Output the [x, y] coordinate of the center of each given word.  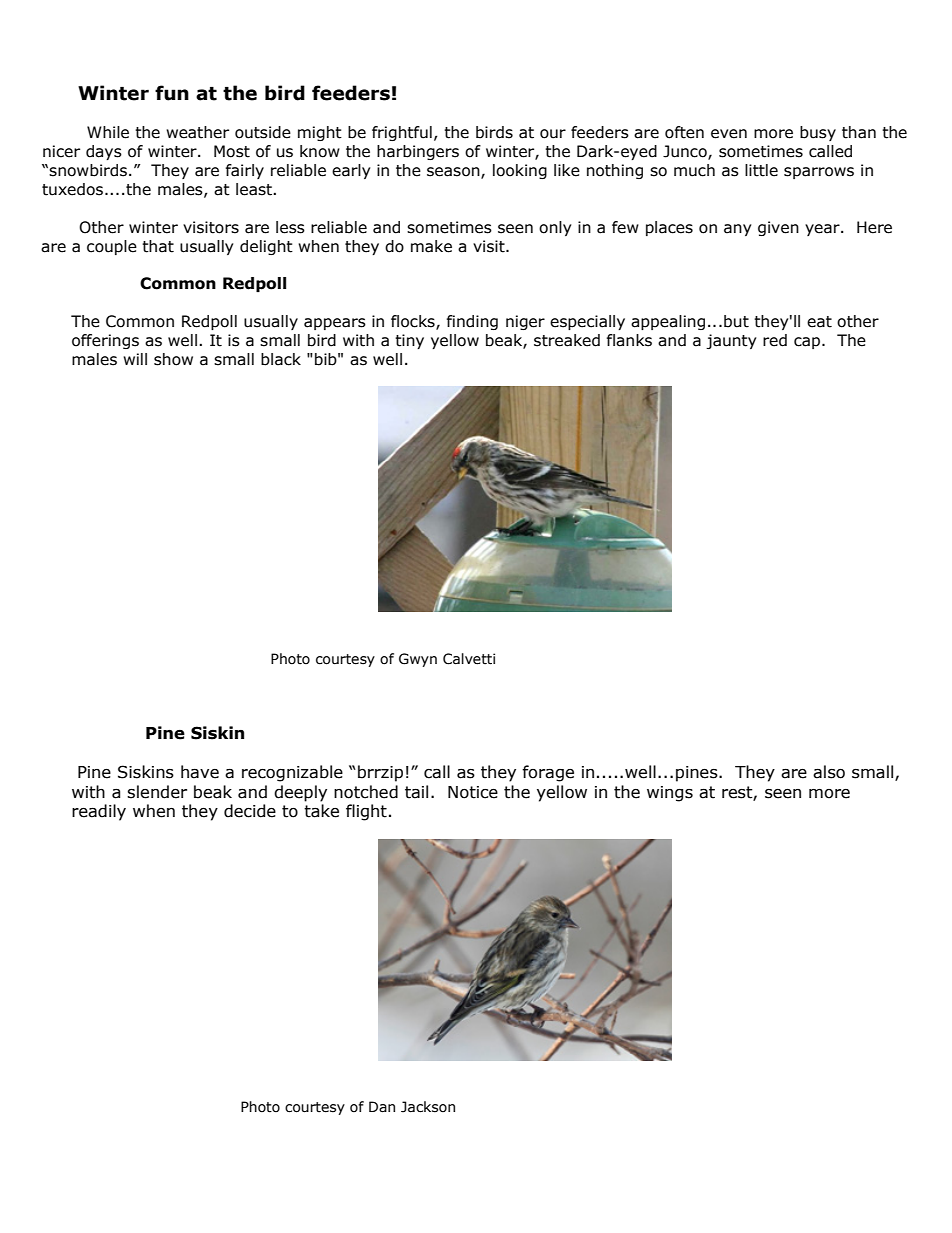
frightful [402, 133]
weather [197, 132]
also [829, 772]
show [173, 359]
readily [99, 812]
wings [670, 794]
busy [818, 133]
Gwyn [418, 660]
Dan [382, 1107]
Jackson [428, 1107]
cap [807, 343]
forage [548, 773]
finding [472, 322]
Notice [473, 792]
